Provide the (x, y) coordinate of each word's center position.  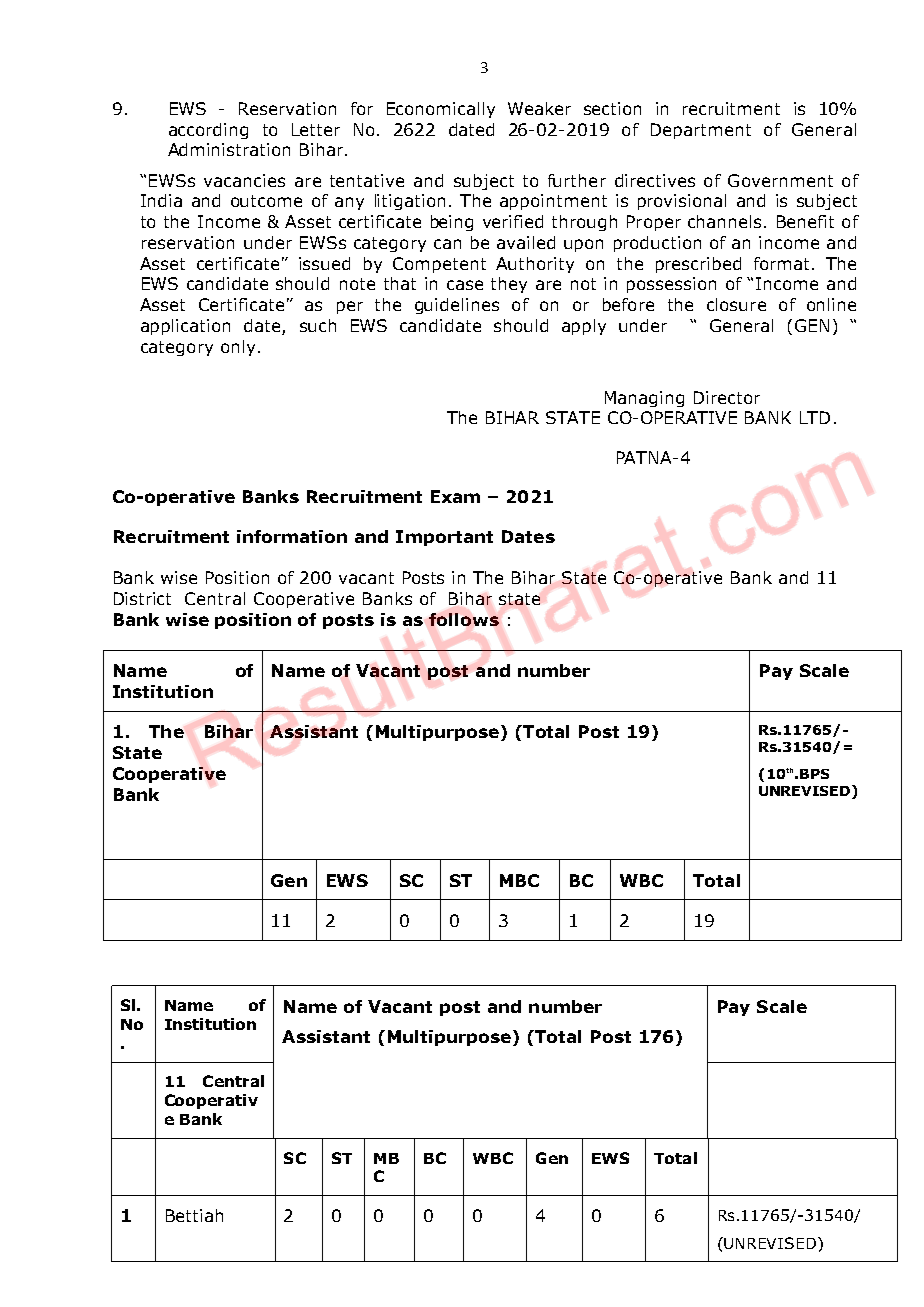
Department (701, 131)
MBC (519, 880)
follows (464, 619)
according (208, 131)
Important (444, 538)
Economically (441, 110)
